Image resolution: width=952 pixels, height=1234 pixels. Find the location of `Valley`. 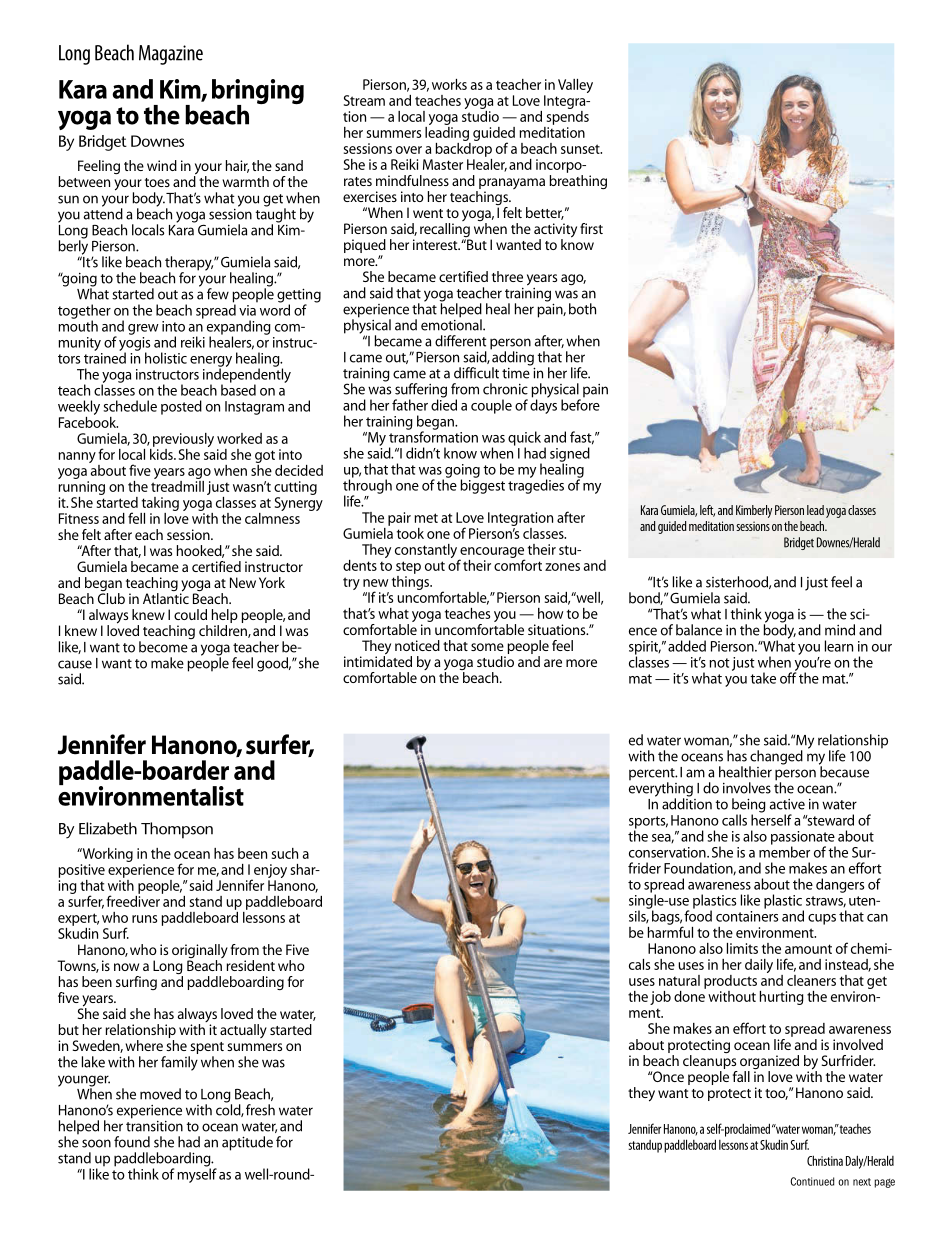

Valley is located at coordinates (575, 86).
